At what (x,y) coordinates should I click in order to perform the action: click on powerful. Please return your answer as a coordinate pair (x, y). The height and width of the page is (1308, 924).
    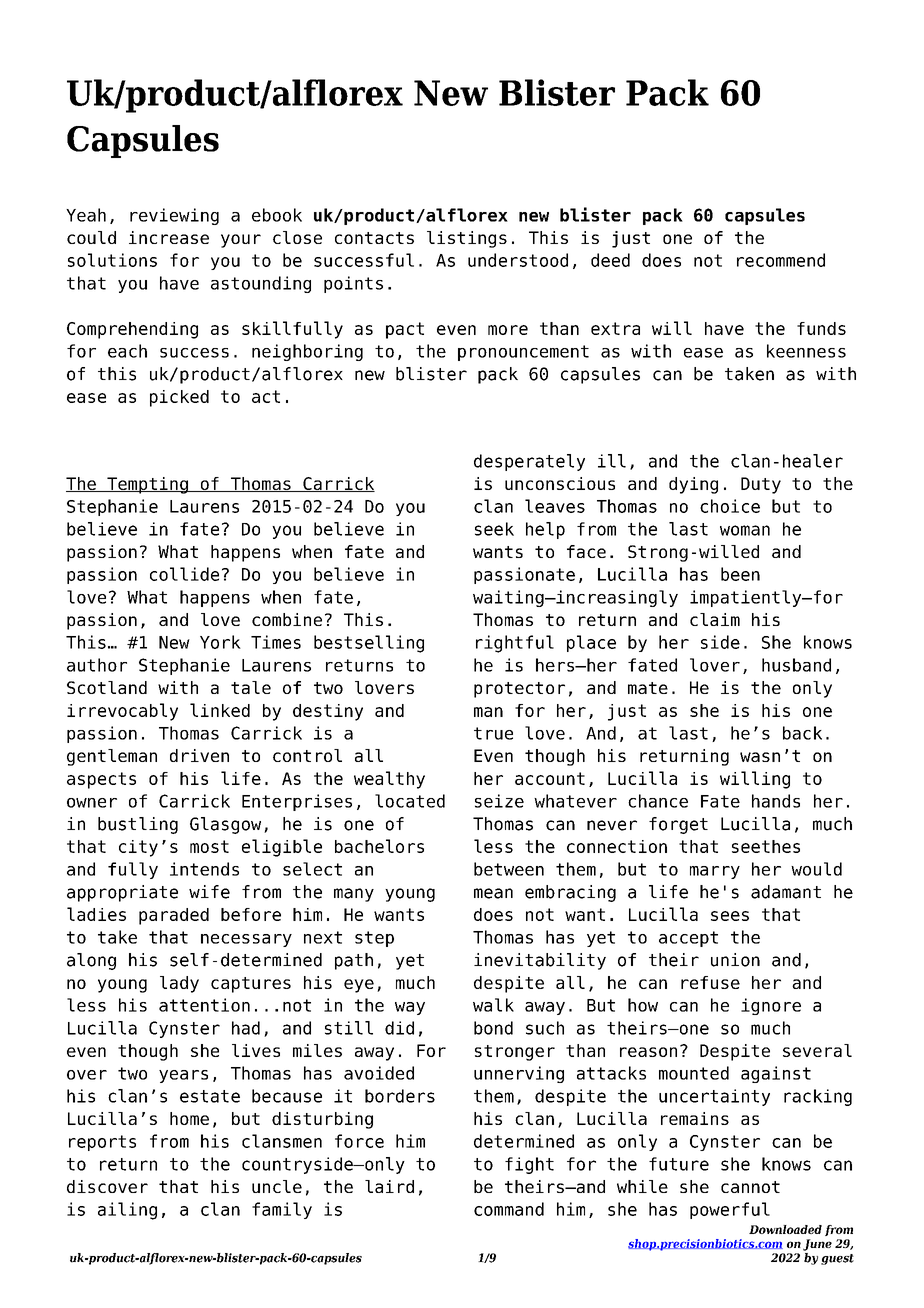
    Looking at the image, I should click on (730, 1210).
